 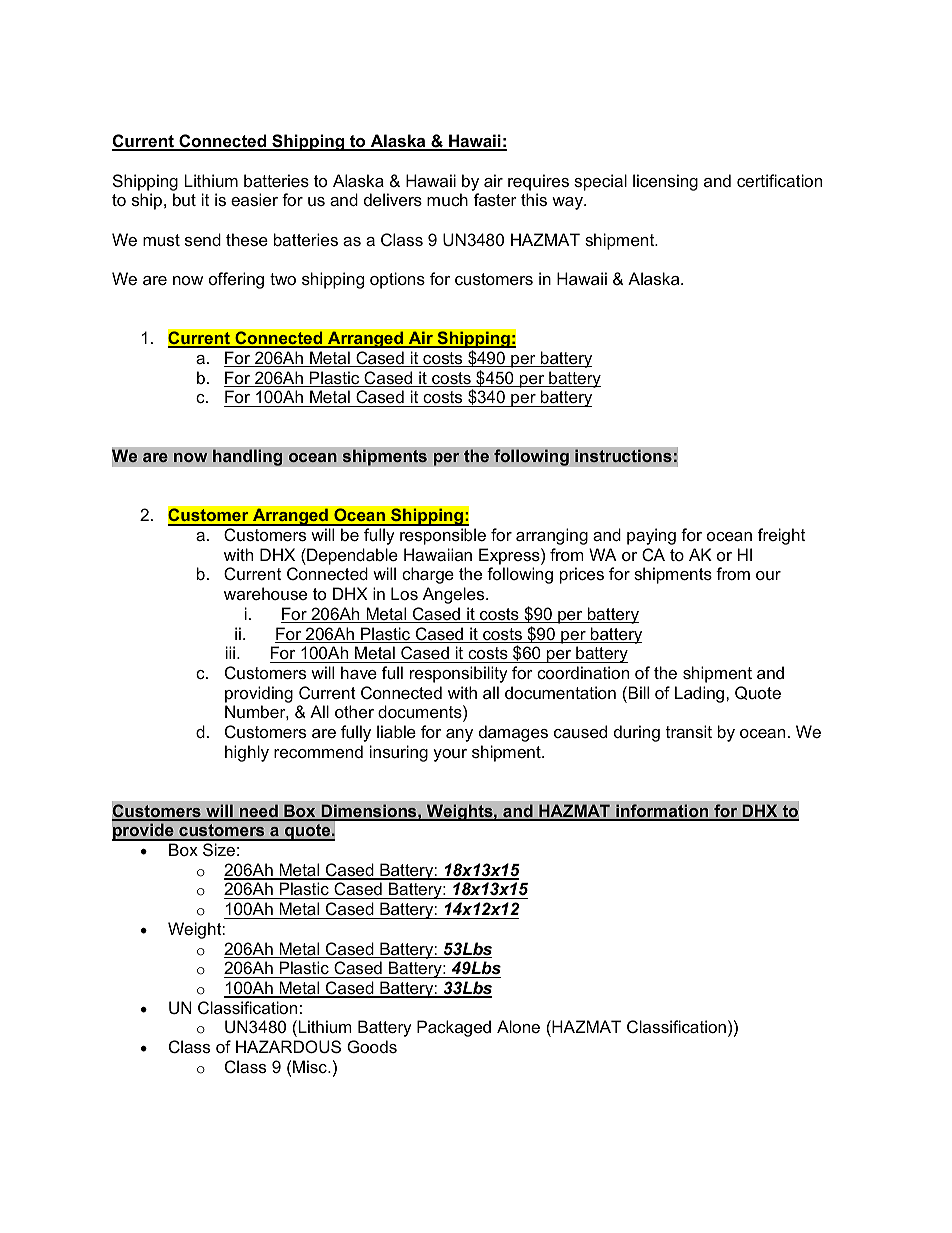 What do you see at coordinates (623, 456) in the screenshot?
I see `instructions` at bounding box center [623, 456].
